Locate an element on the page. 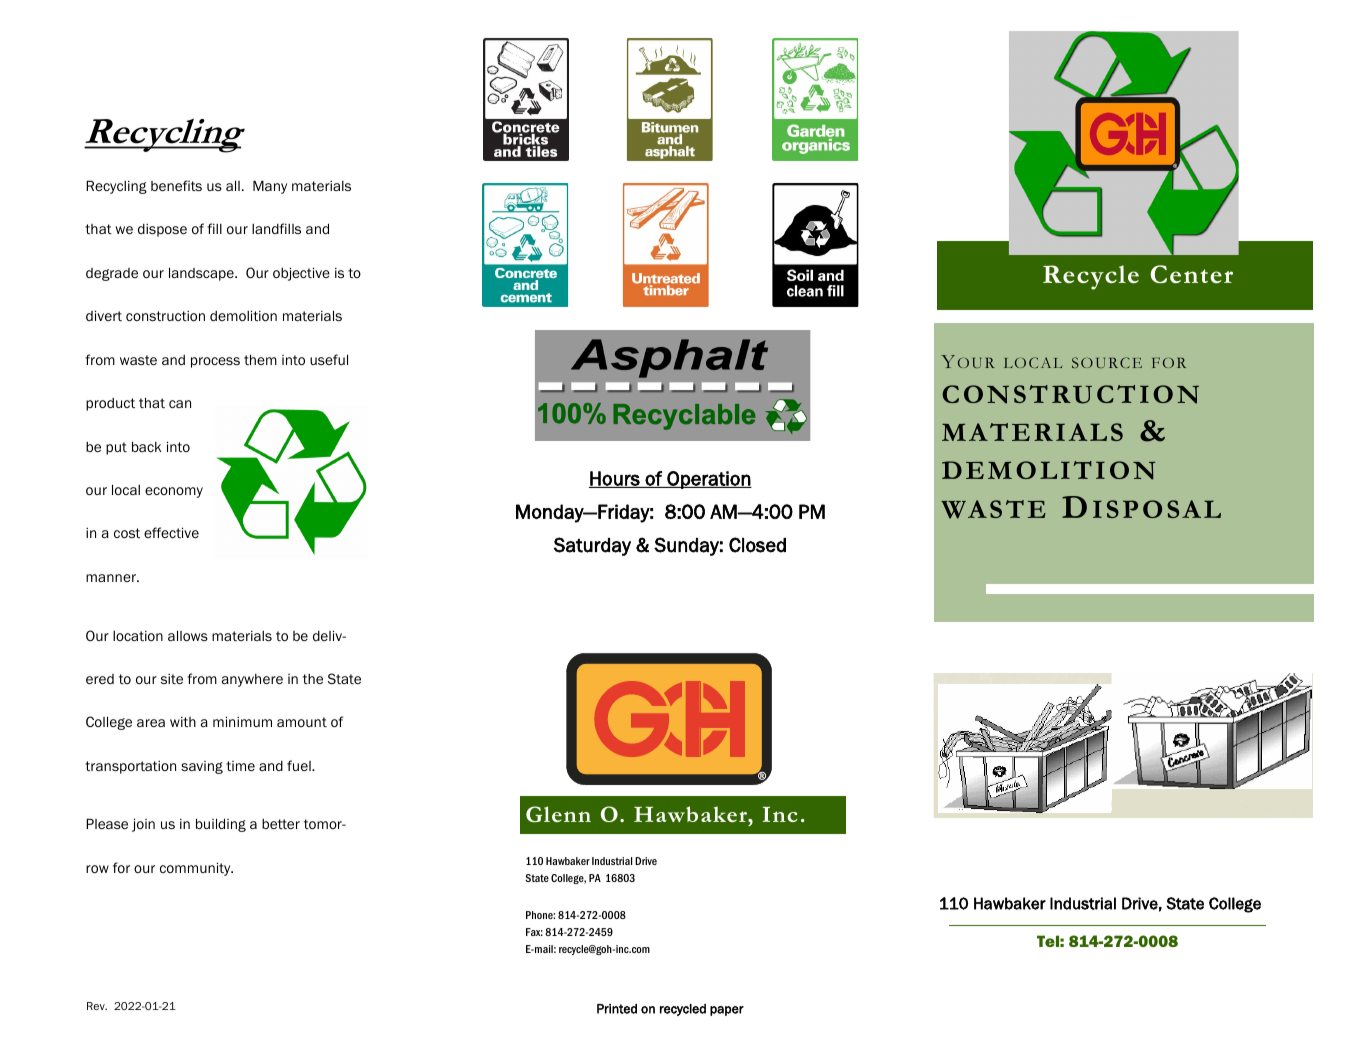 The image size is (1347, 1041). Closed is located at coordinates (757, 545).
